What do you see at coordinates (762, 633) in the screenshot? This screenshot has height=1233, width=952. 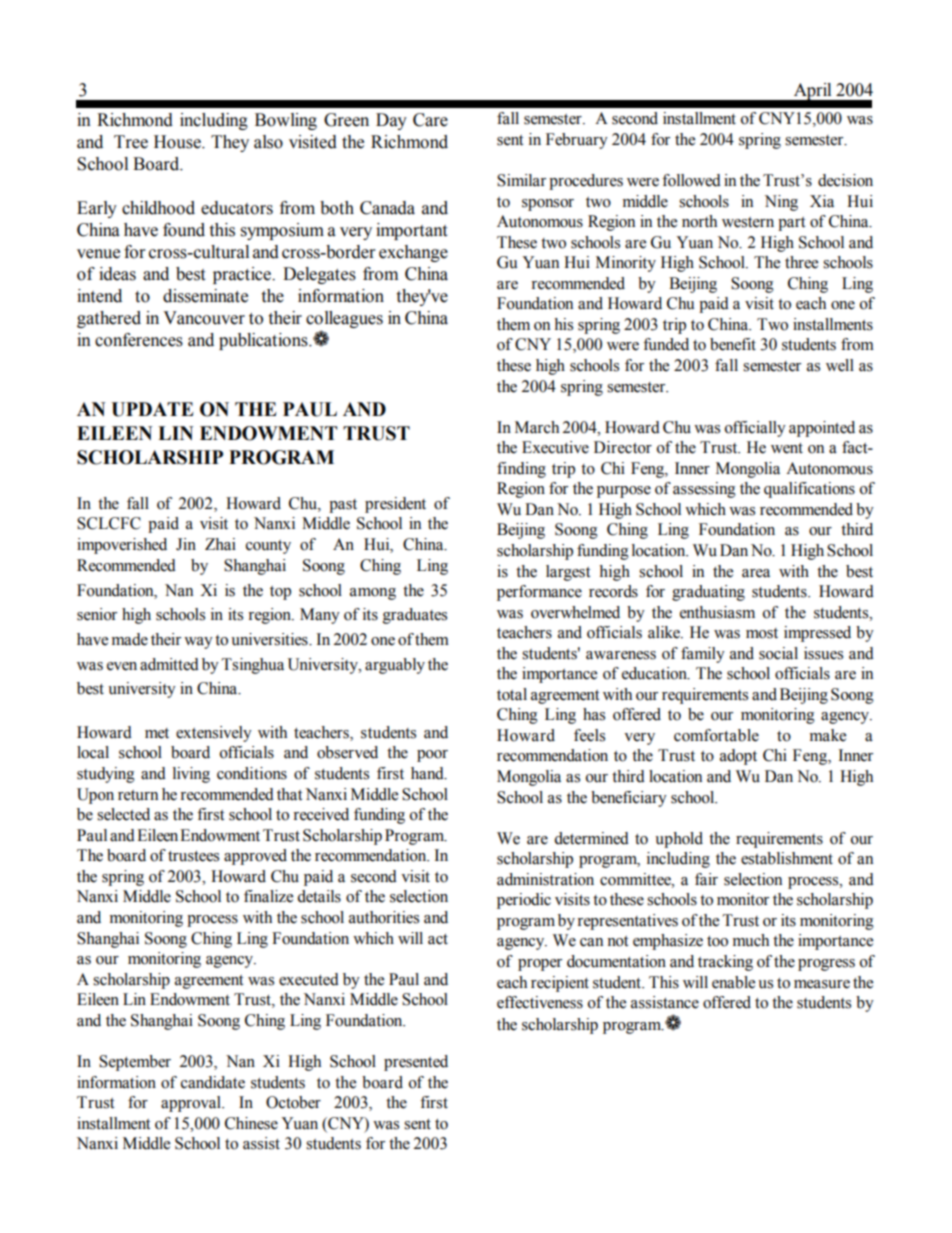 I see `most` at bounding box center [762, 633].
